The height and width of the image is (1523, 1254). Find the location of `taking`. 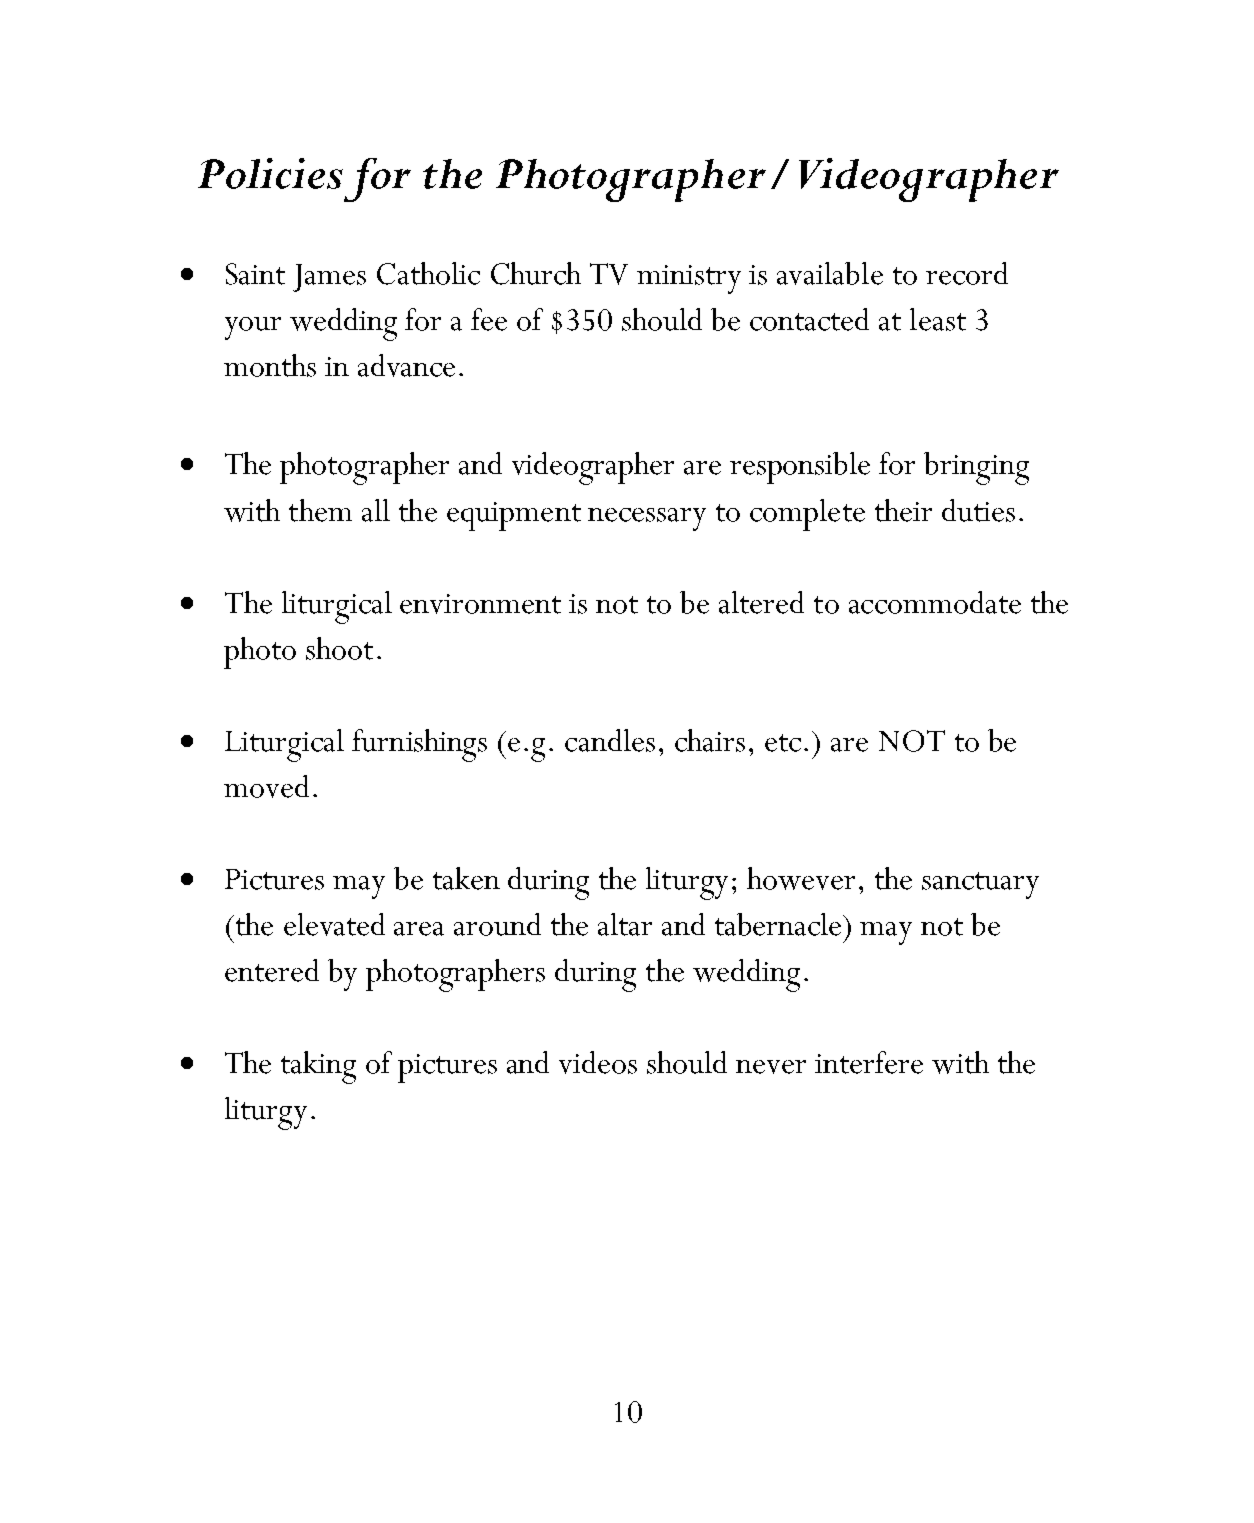

taking is located at coordinates (318, 1067).
